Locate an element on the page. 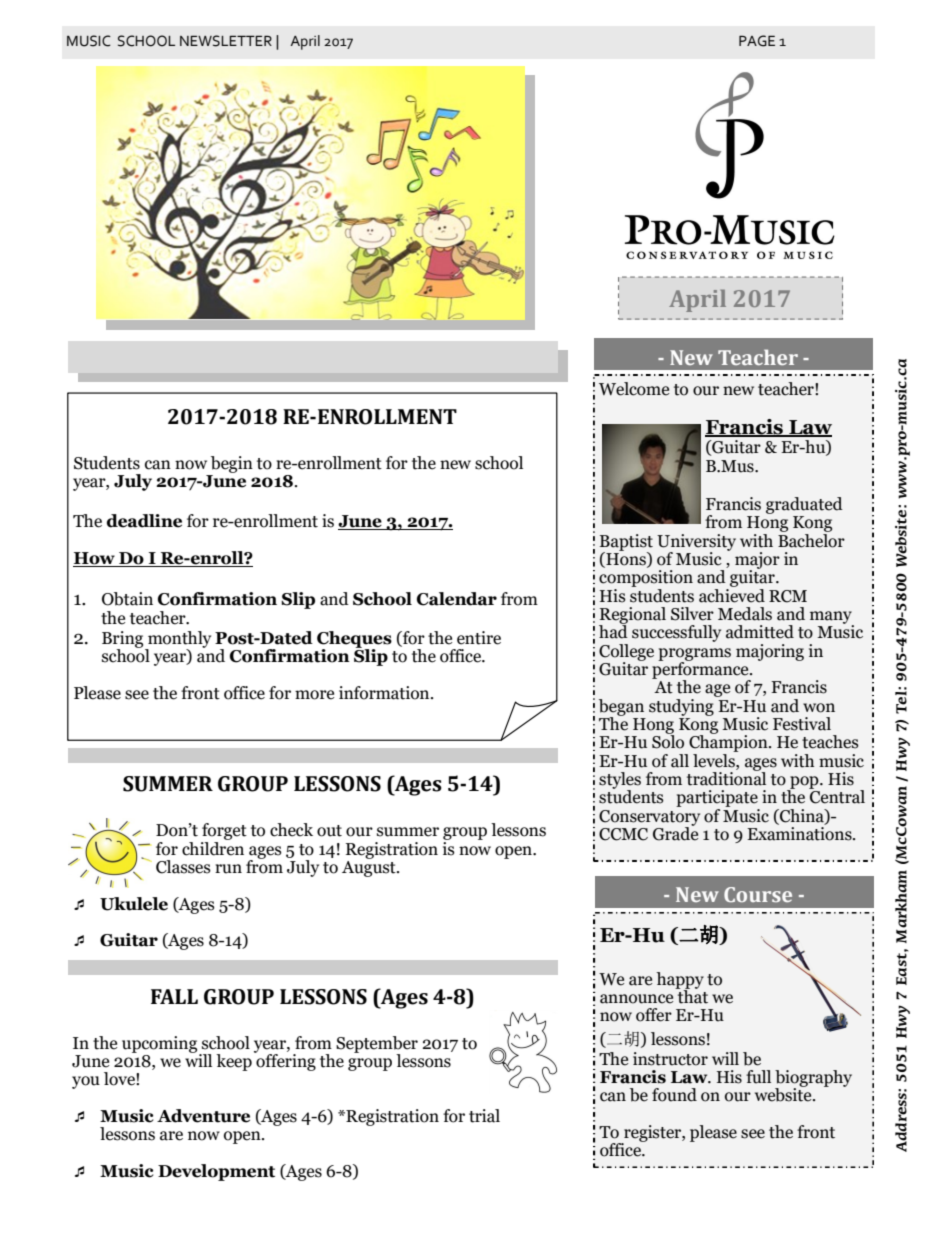  Baptist is located at coordinates (626, 543).
